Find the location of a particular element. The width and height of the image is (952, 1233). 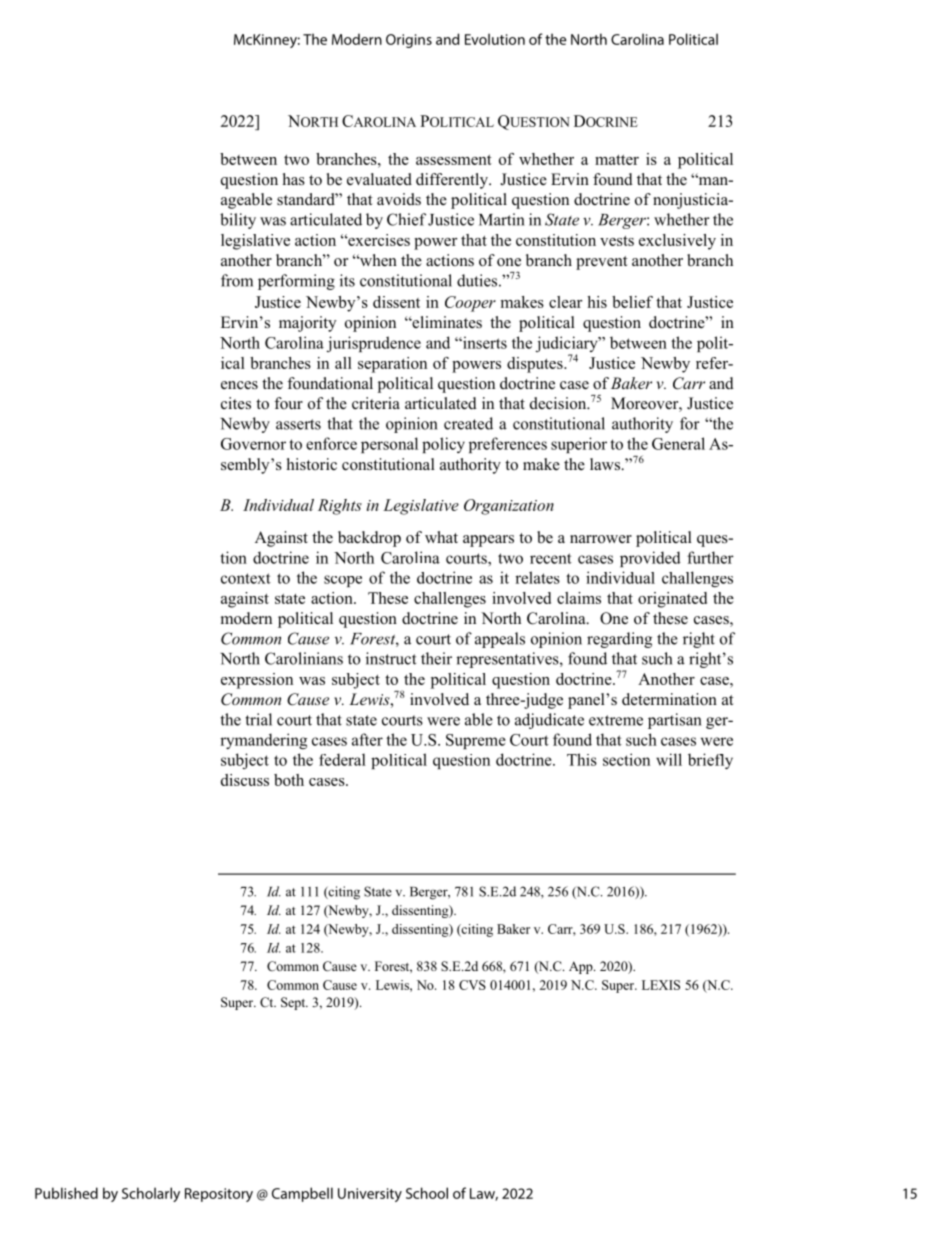

has is located at coordinates (294, 179).
